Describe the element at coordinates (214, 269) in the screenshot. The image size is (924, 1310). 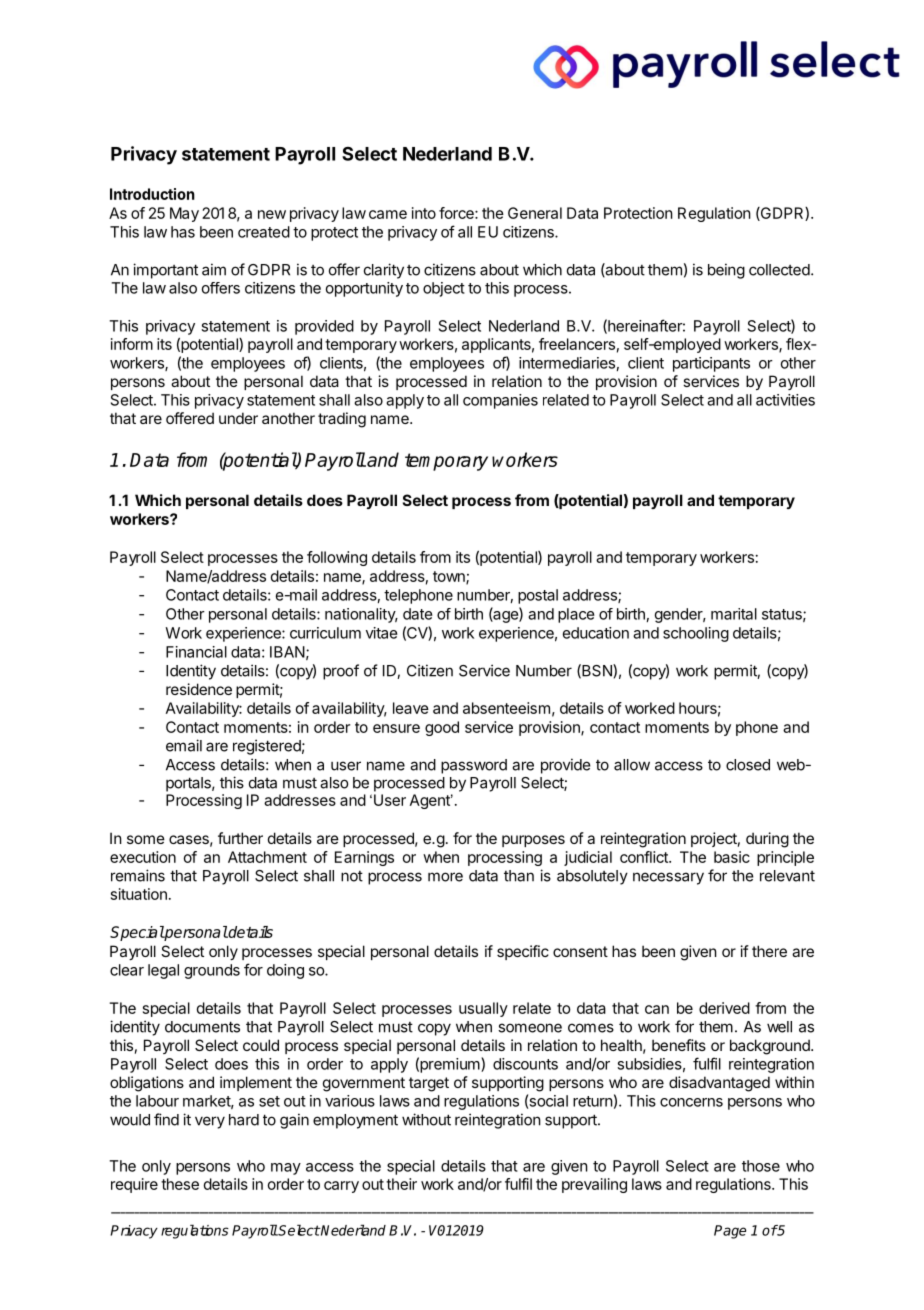
I see `aim` at that location.
